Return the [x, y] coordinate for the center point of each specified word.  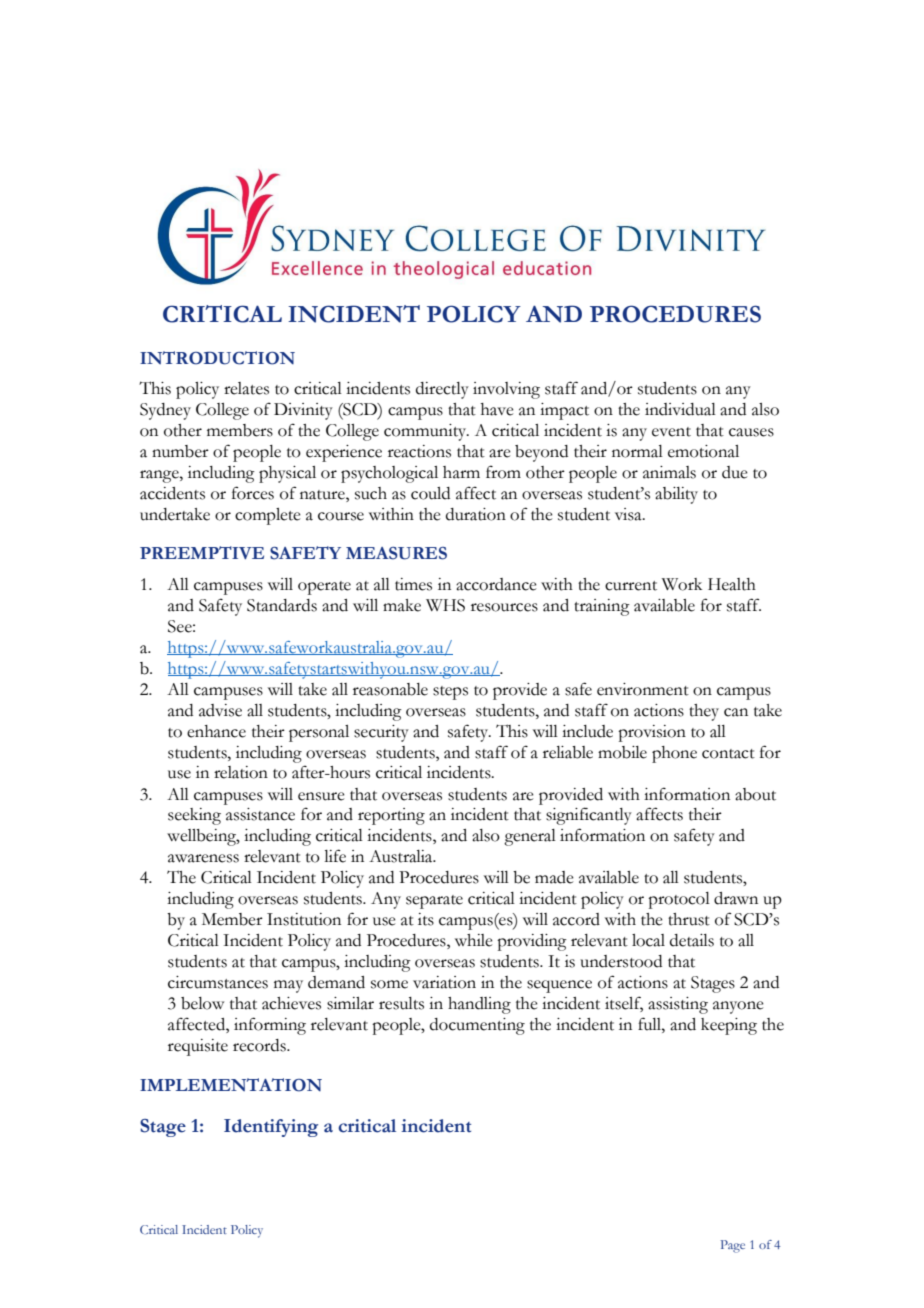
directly [442, 390]
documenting [477, 1026]
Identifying [271, 1128]
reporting [391, 816]
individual [680, 409]
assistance [260, 814]
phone [674, 754]
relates [246, 388]
